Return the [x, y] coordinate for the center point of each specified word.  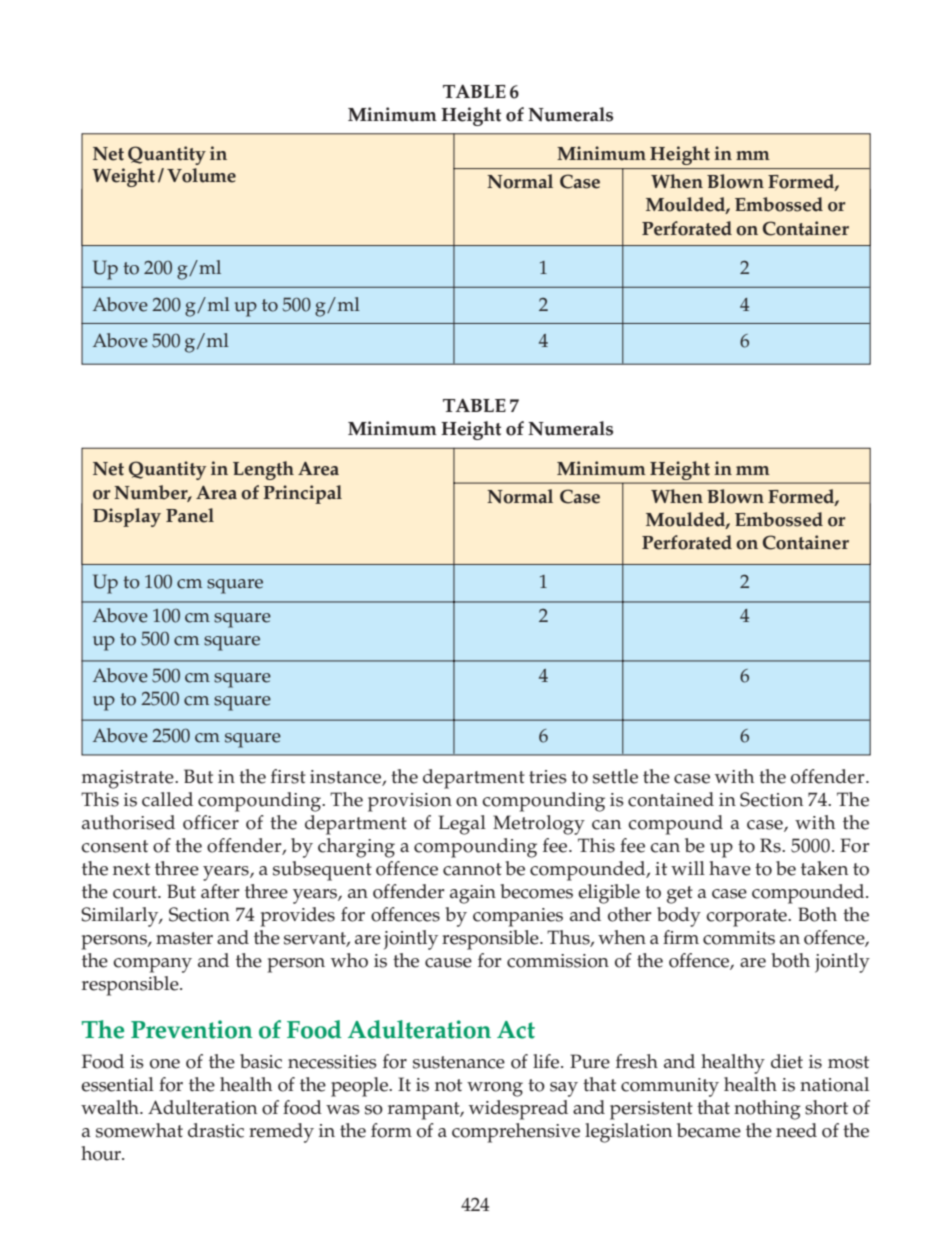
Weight [123, 177]
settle [615, 776]
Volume [201, 175]
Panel [190, 515]
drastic [216, 1130]
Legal [462, 825]
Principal [302, 494]
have [730, 868]
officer [211, 822]
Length [263, 470]
